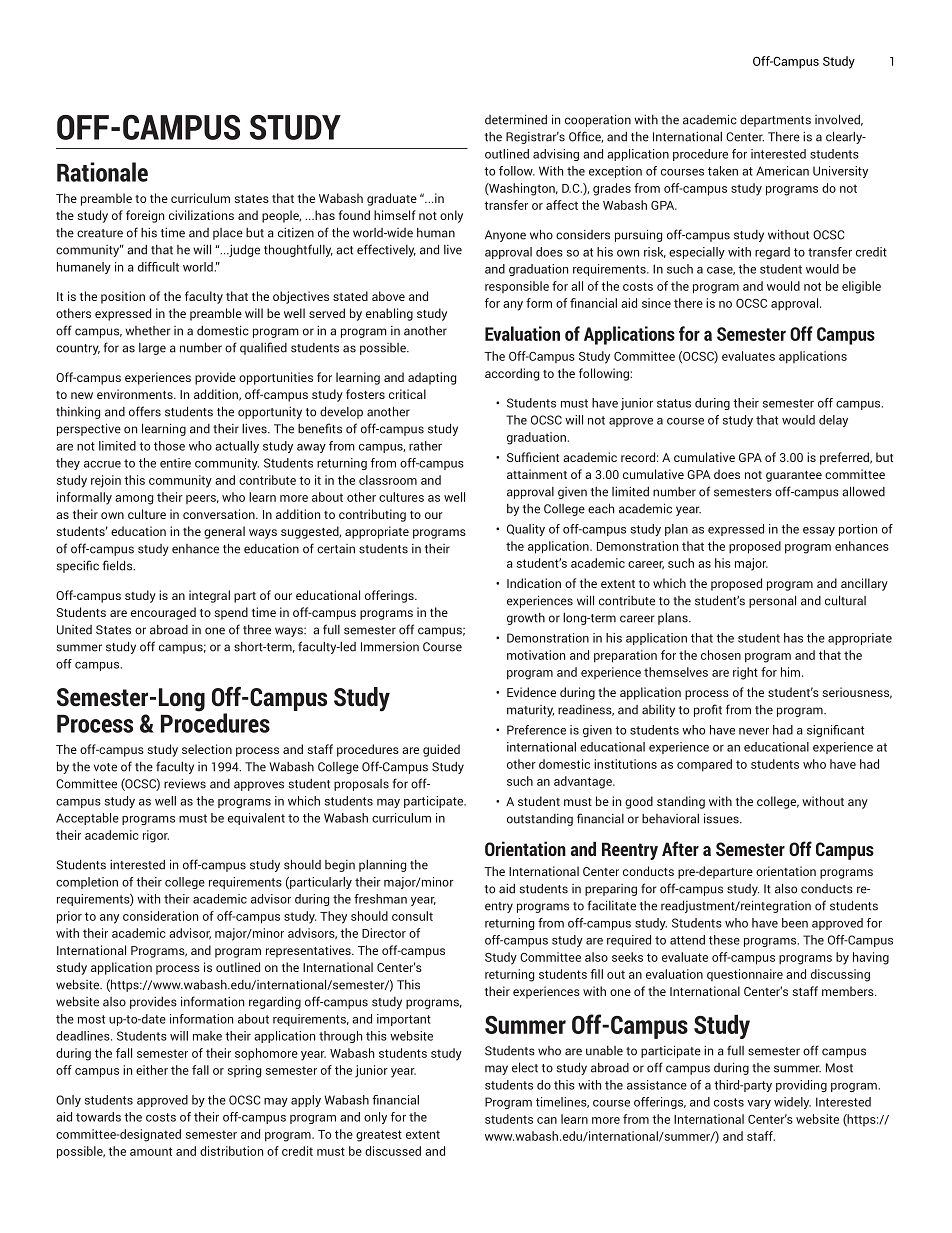  I want to click on vary, so click(759, 1104).
